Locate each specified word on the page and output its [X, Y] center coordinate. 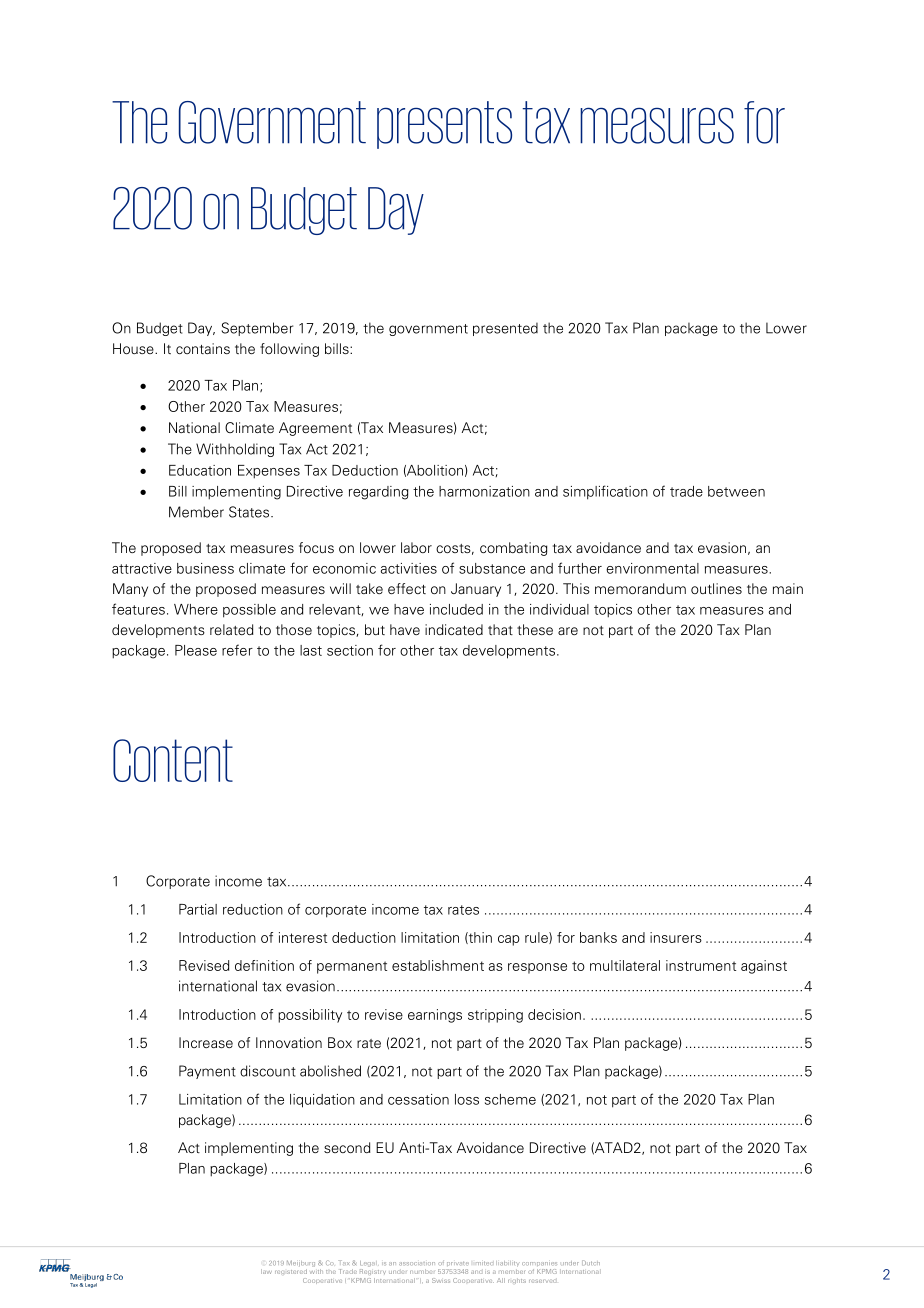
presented [505, 329]
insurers [676, 937]
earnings [435, 1016]
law [266, 1271]
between [736, 491]
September [257, 329]
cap [509, 940]
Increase [206, 1042]
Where [196, 609]
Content [173, 760]
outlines [716, 588]
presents [444, 125]
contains [203, 348]
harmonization [484, 491]
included [456, 609]
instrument [701, 965]
